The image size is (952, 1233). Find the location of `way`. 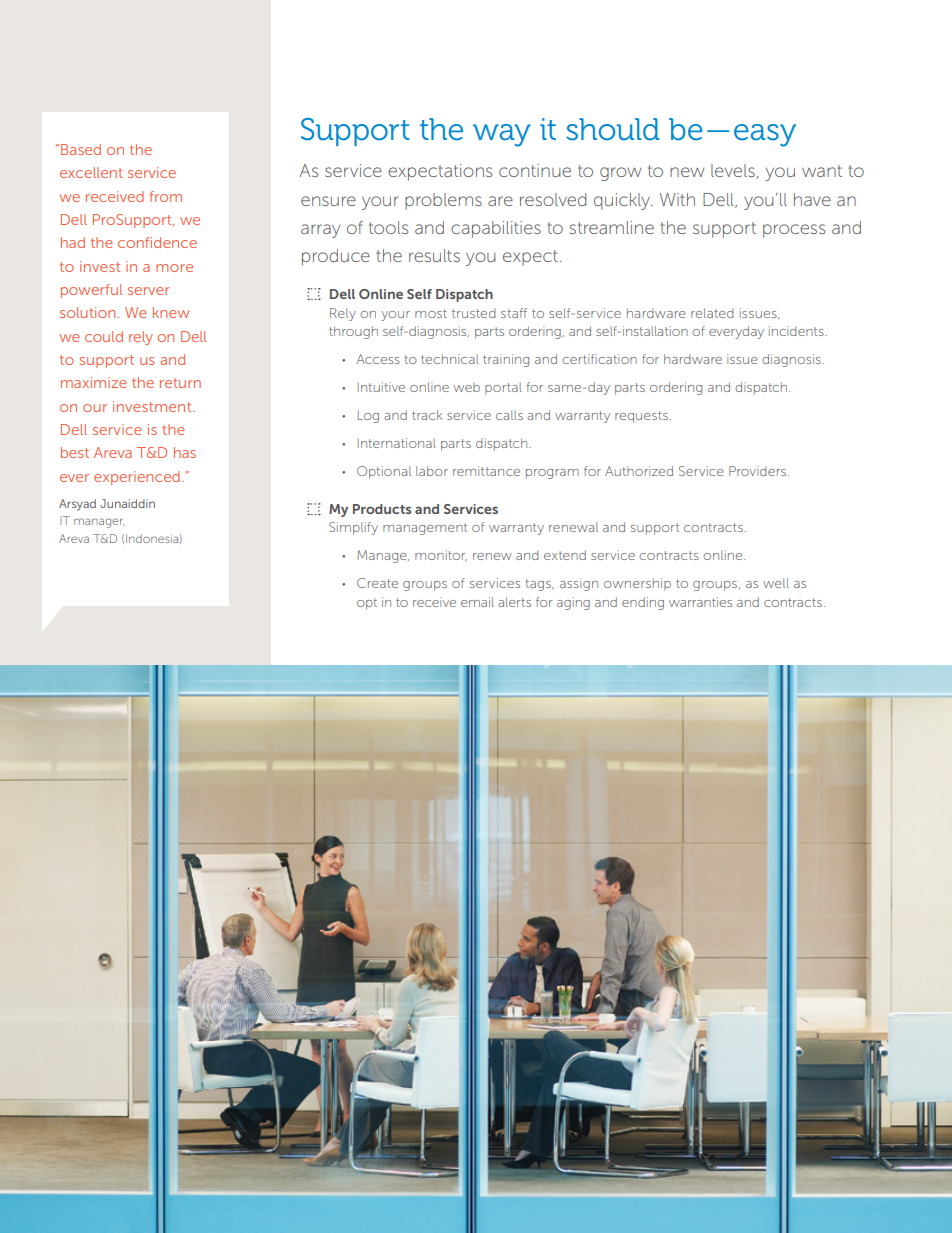

way is located at coordinates (502, 135).
